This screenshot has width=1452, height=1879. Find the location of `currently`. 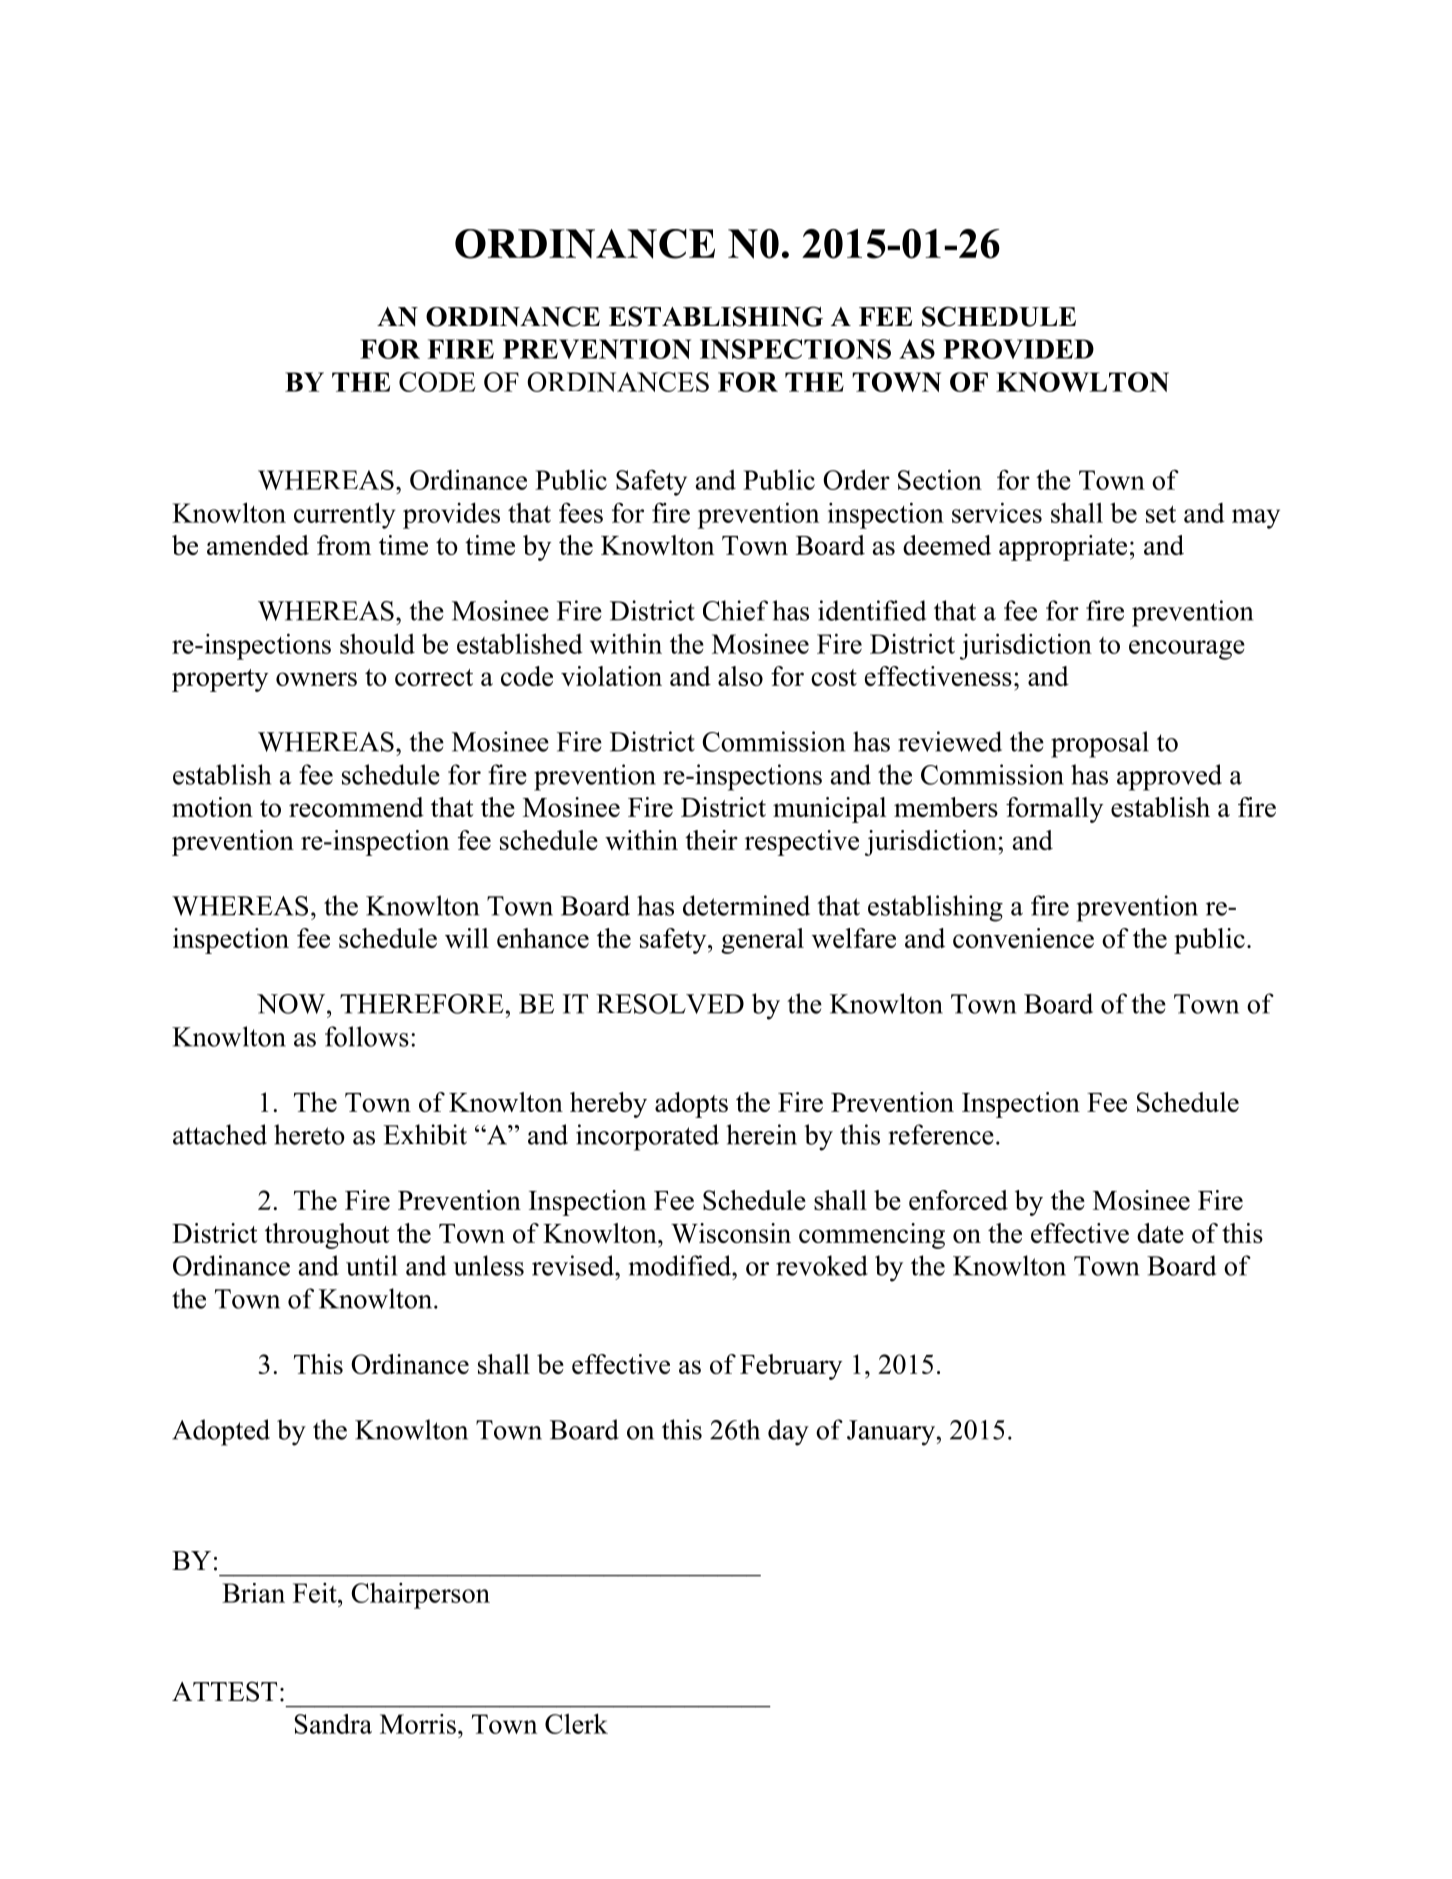

currently is located at coordinates (345, 515).
